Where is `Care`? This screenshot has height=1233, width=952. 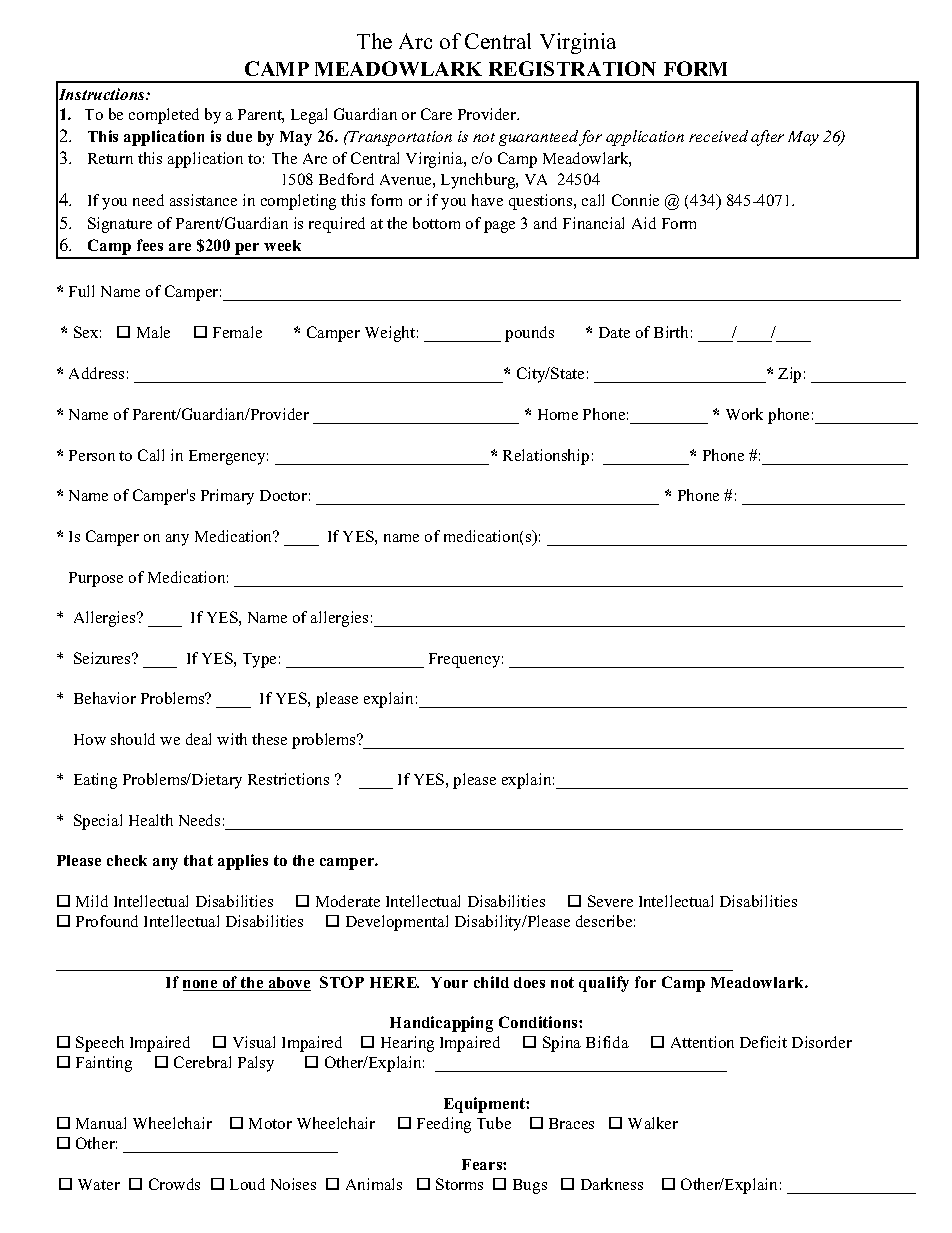
Care is located at coordinates (436, 114).
